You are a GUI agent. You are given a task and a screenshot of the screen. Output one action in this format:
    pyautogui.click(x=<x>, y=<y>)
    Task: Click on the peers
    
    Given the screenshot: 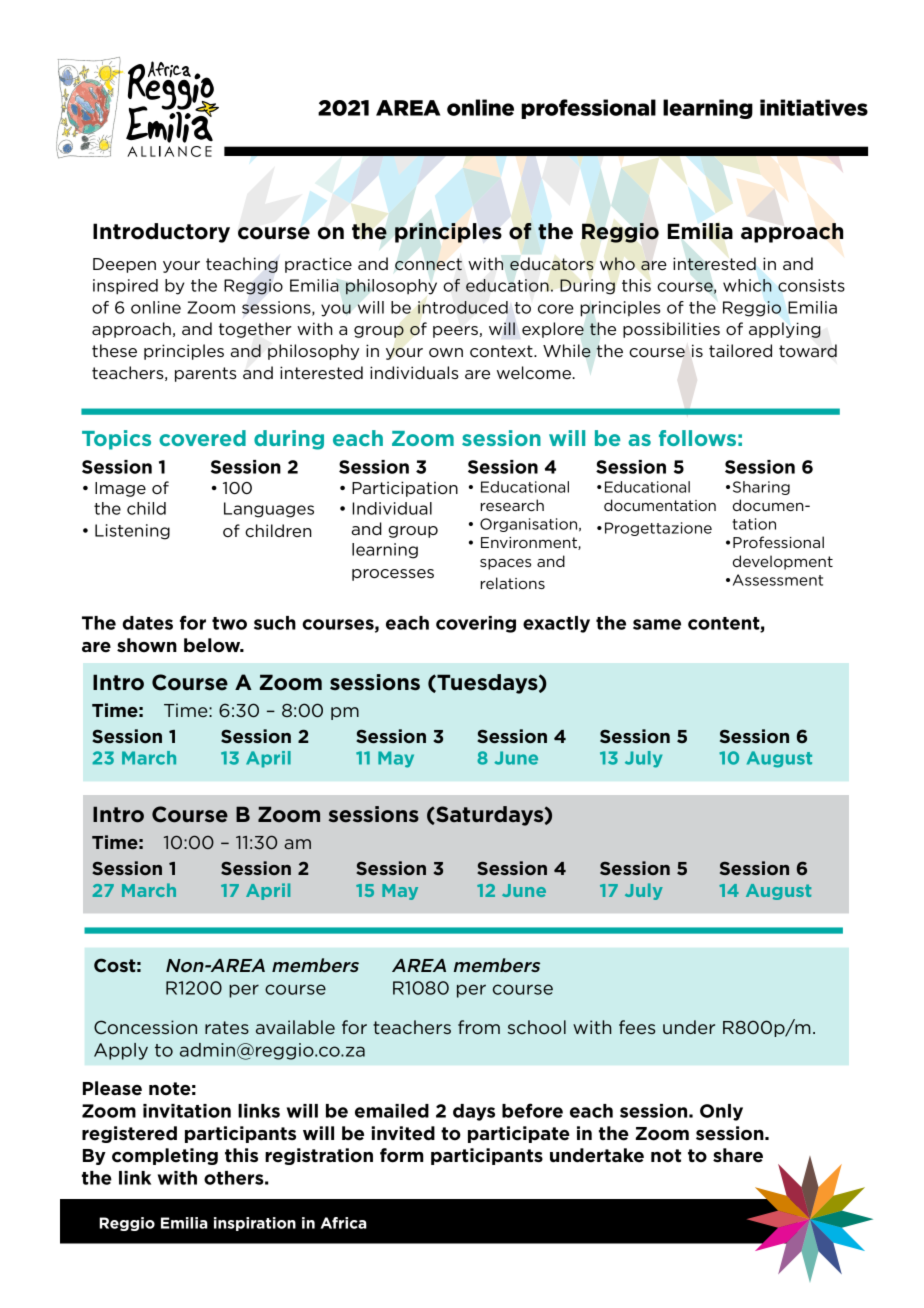 What is the action you would take?
    pyautogui.click(x=456, y=332)
